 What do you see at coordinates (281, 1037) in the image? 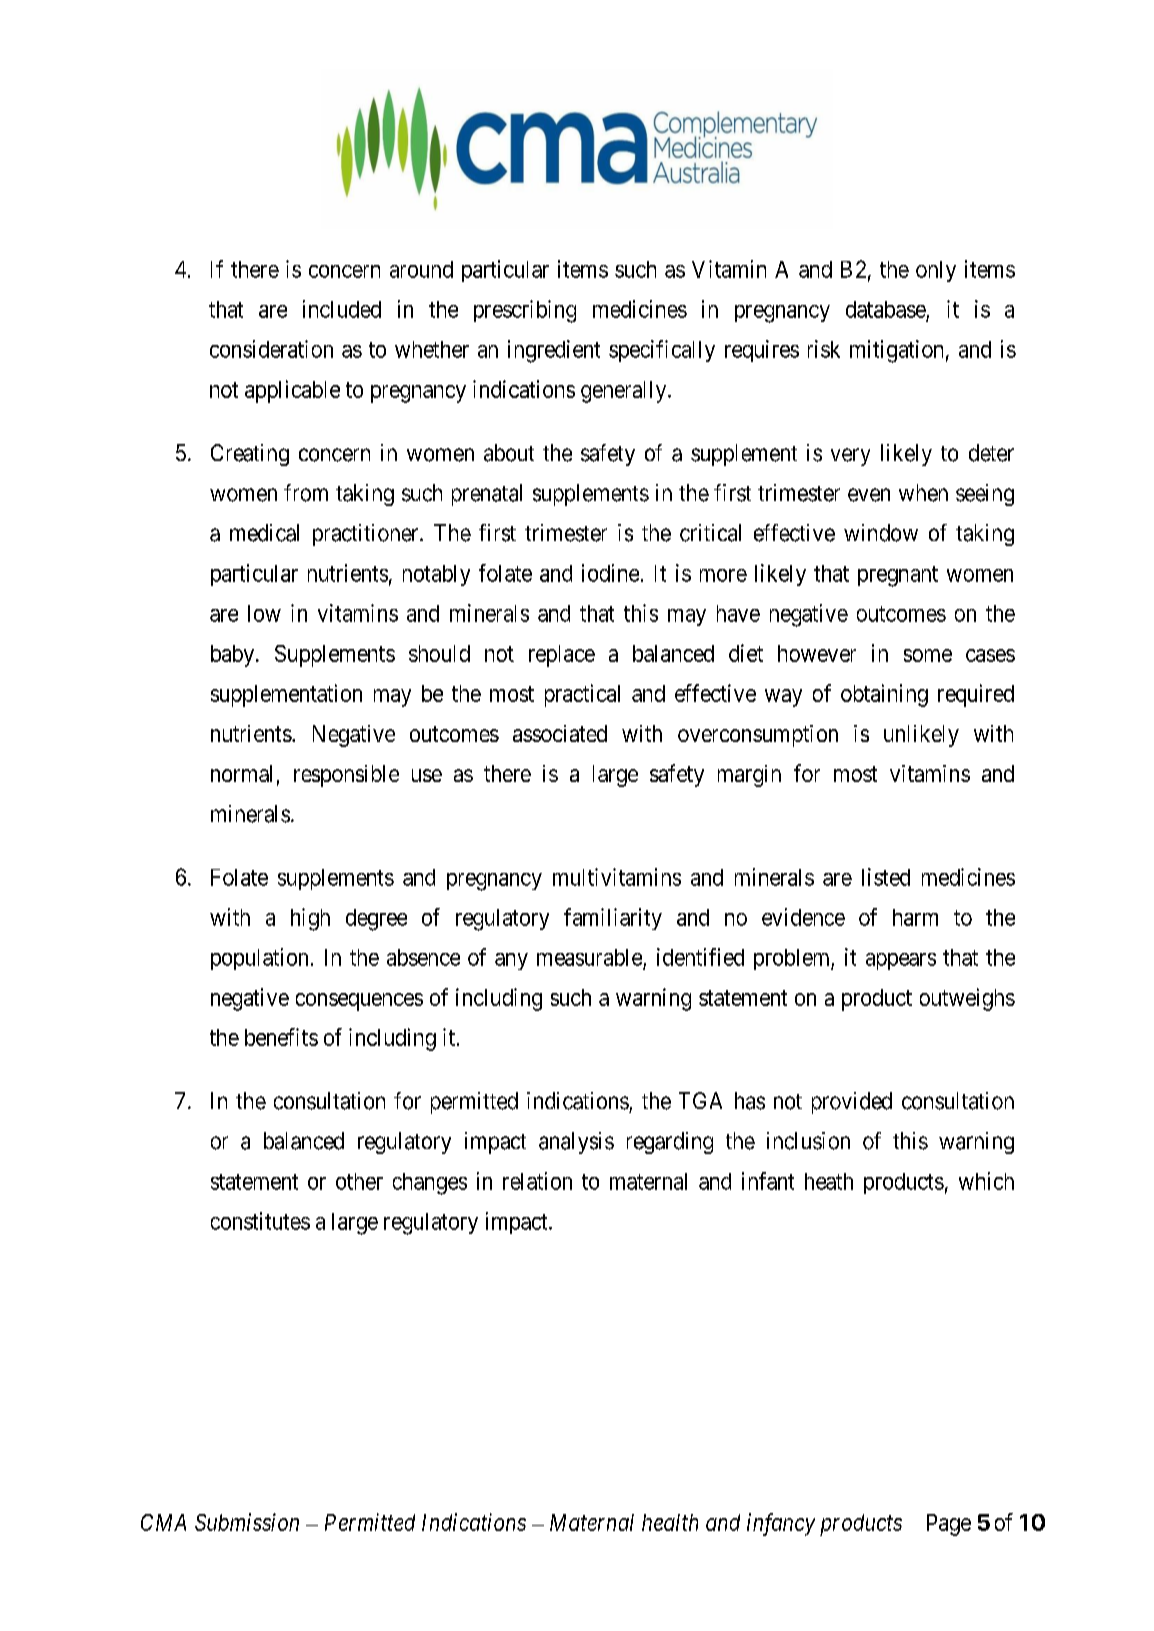
I see `benefits` at bounding box center [281, 1037].
